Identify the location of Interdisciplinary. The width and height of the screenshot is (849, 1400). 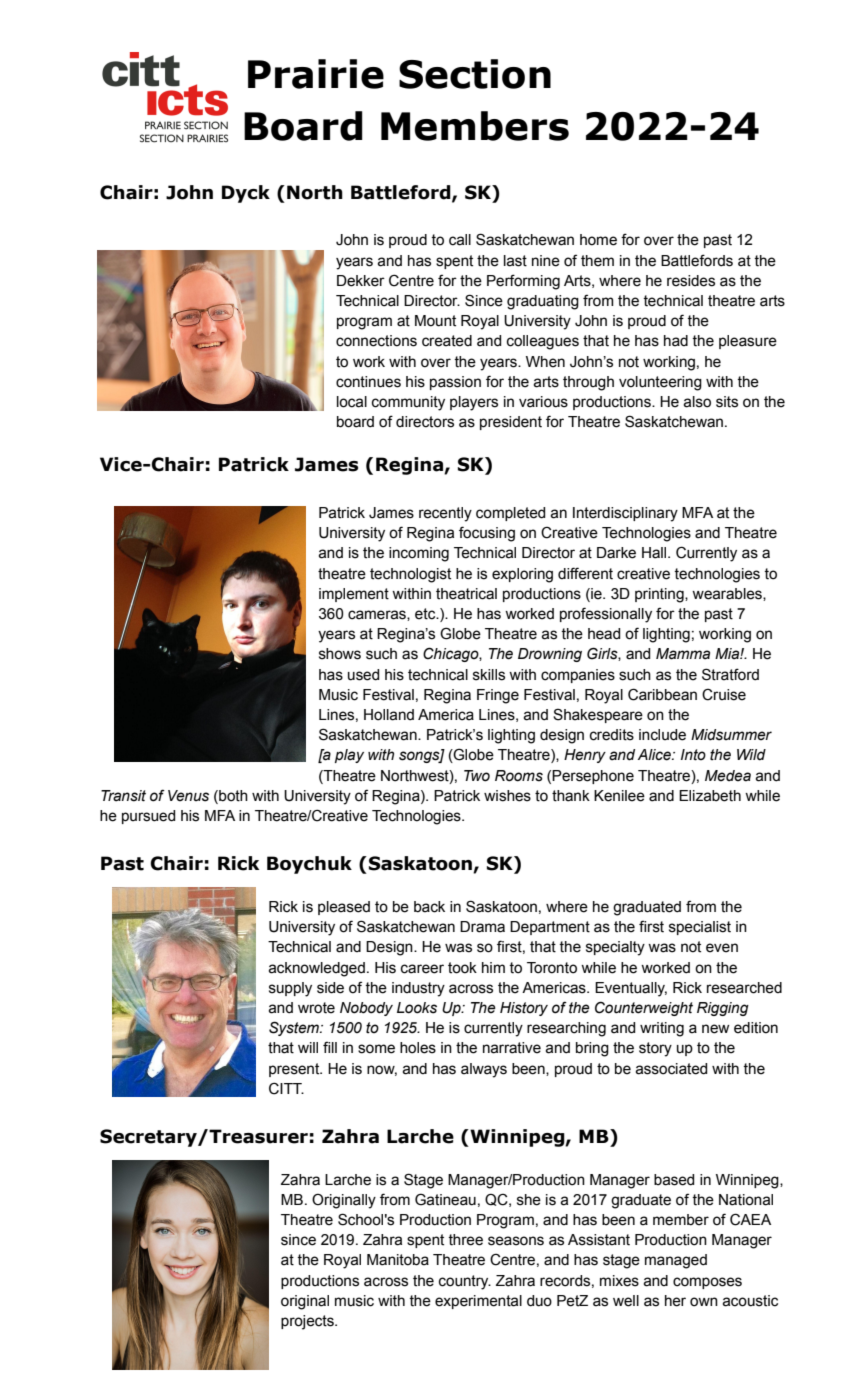
(625, 514).
